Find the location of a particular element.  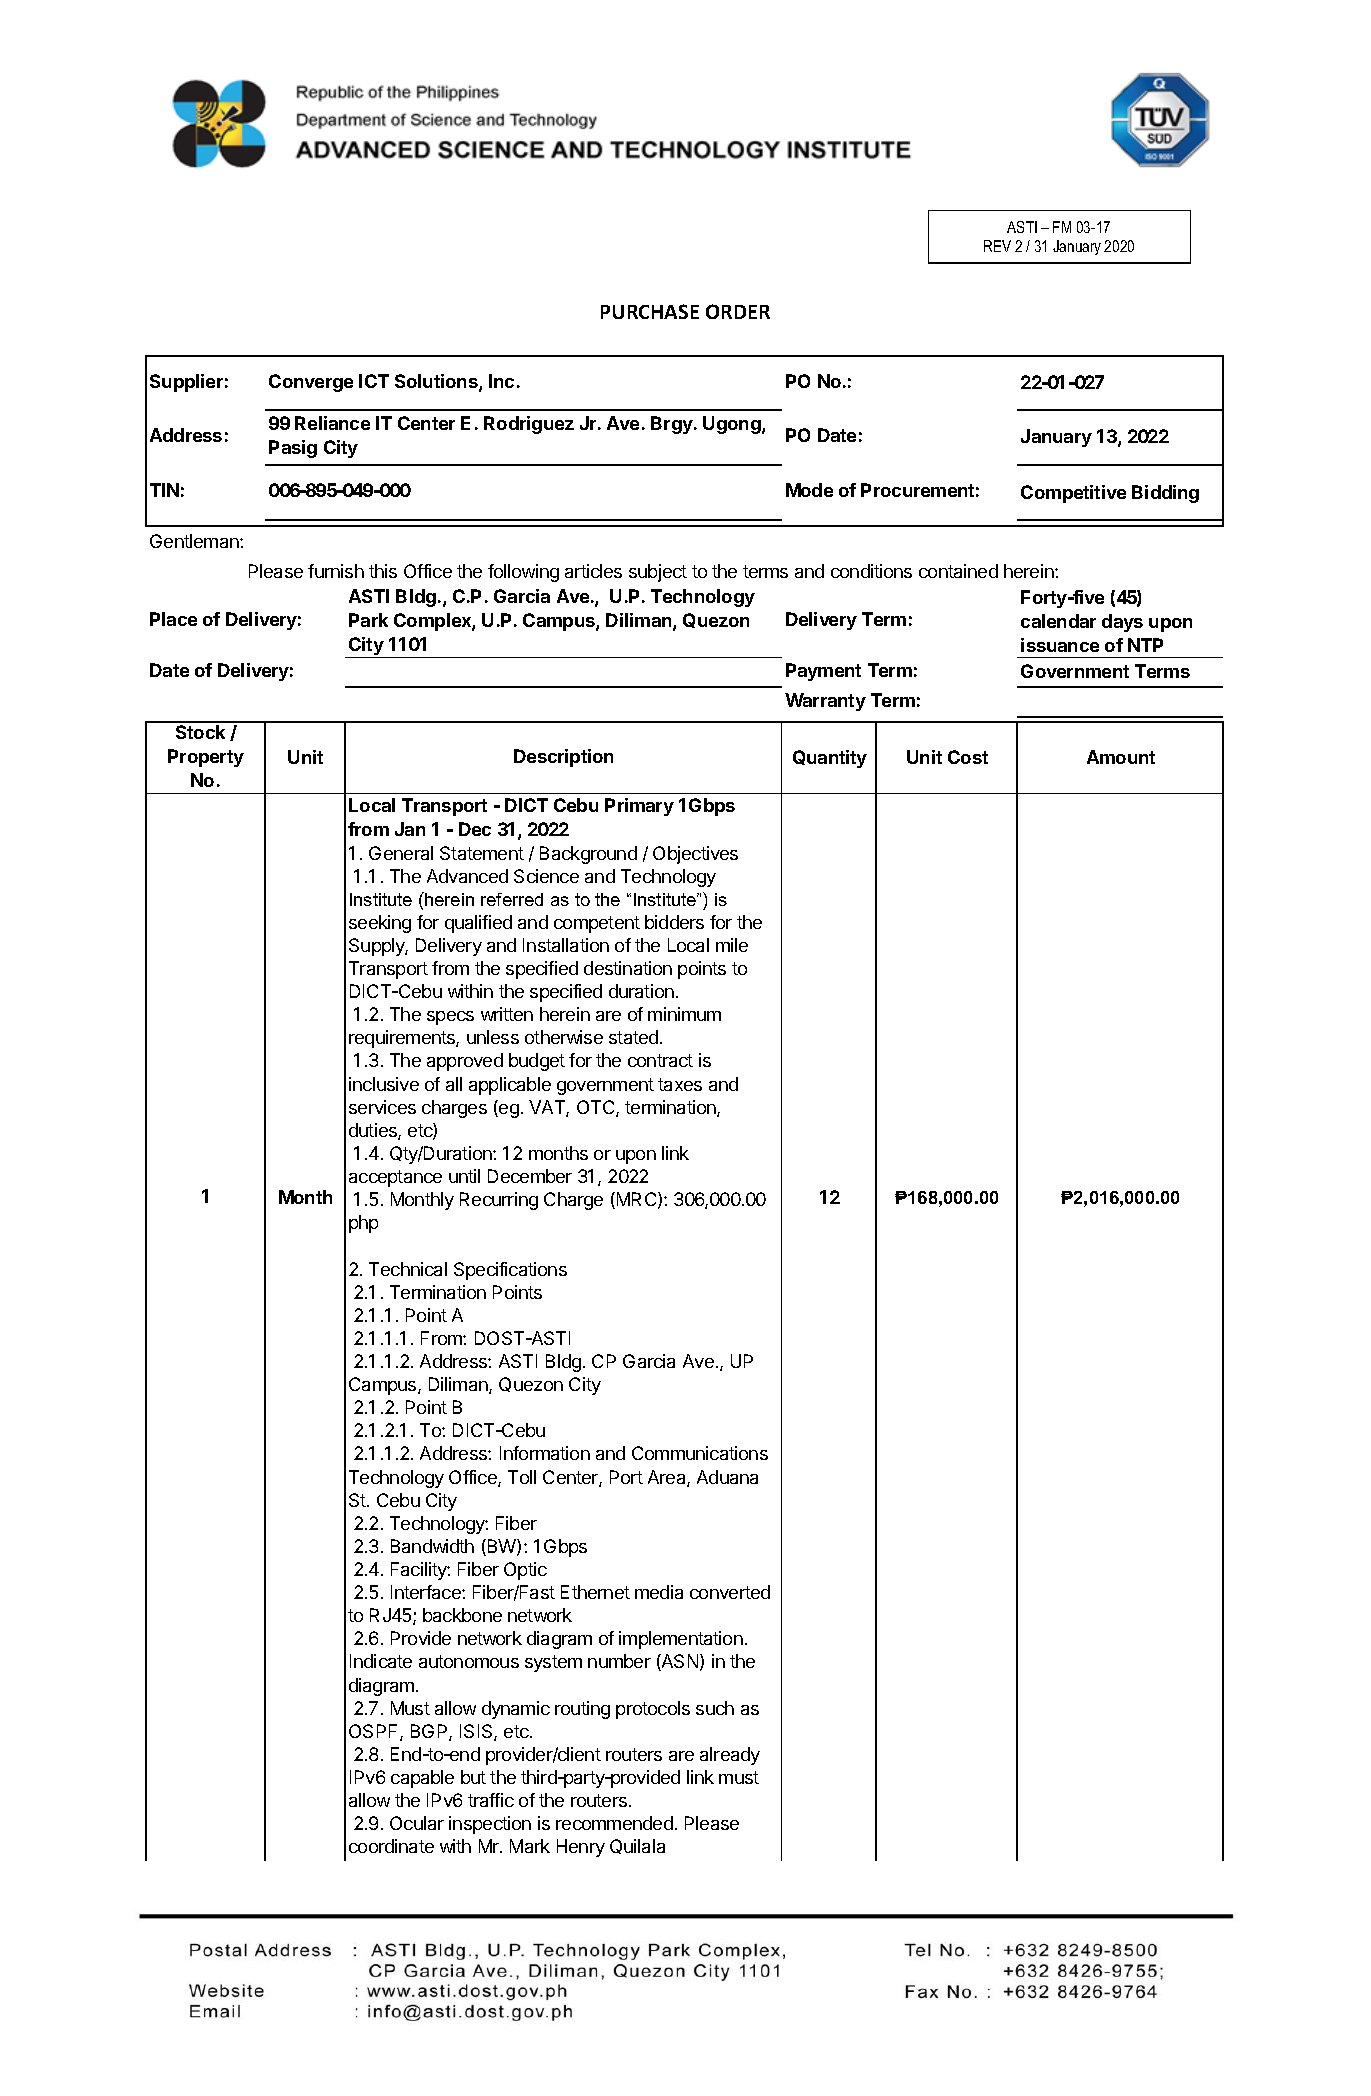

contract is located at coordinates (660, 1060).
